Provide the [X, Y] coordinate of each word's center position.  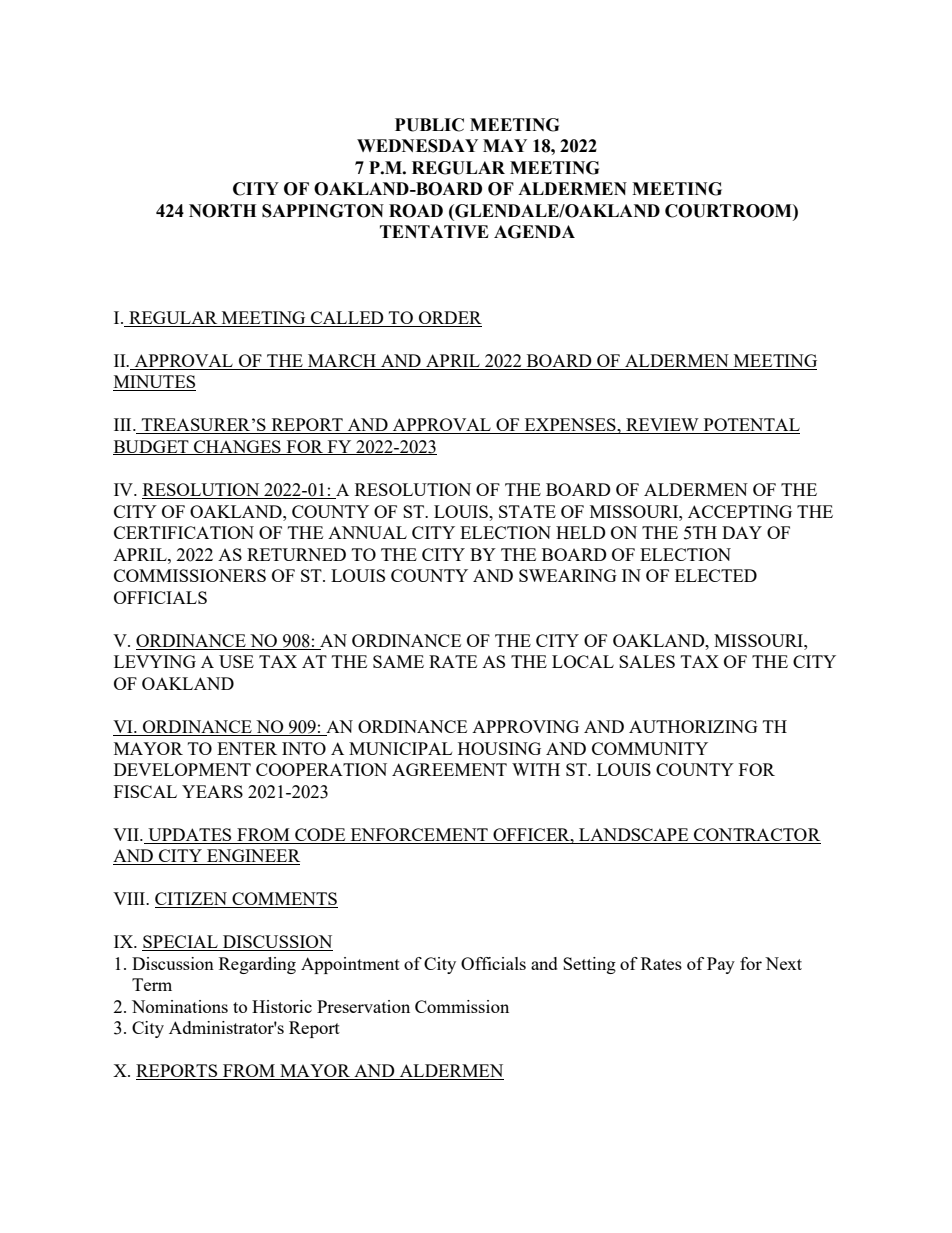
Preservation [363, 1006]
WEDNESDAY [417, 146]
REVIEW [662, 426]
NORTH [222, 211]
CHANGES [237, 447]
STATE [527, 511]
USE [236, 661]
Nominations [180, 1006]
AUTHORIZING [693, 726]
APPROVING [525, 726]
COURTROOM [729, 211]
